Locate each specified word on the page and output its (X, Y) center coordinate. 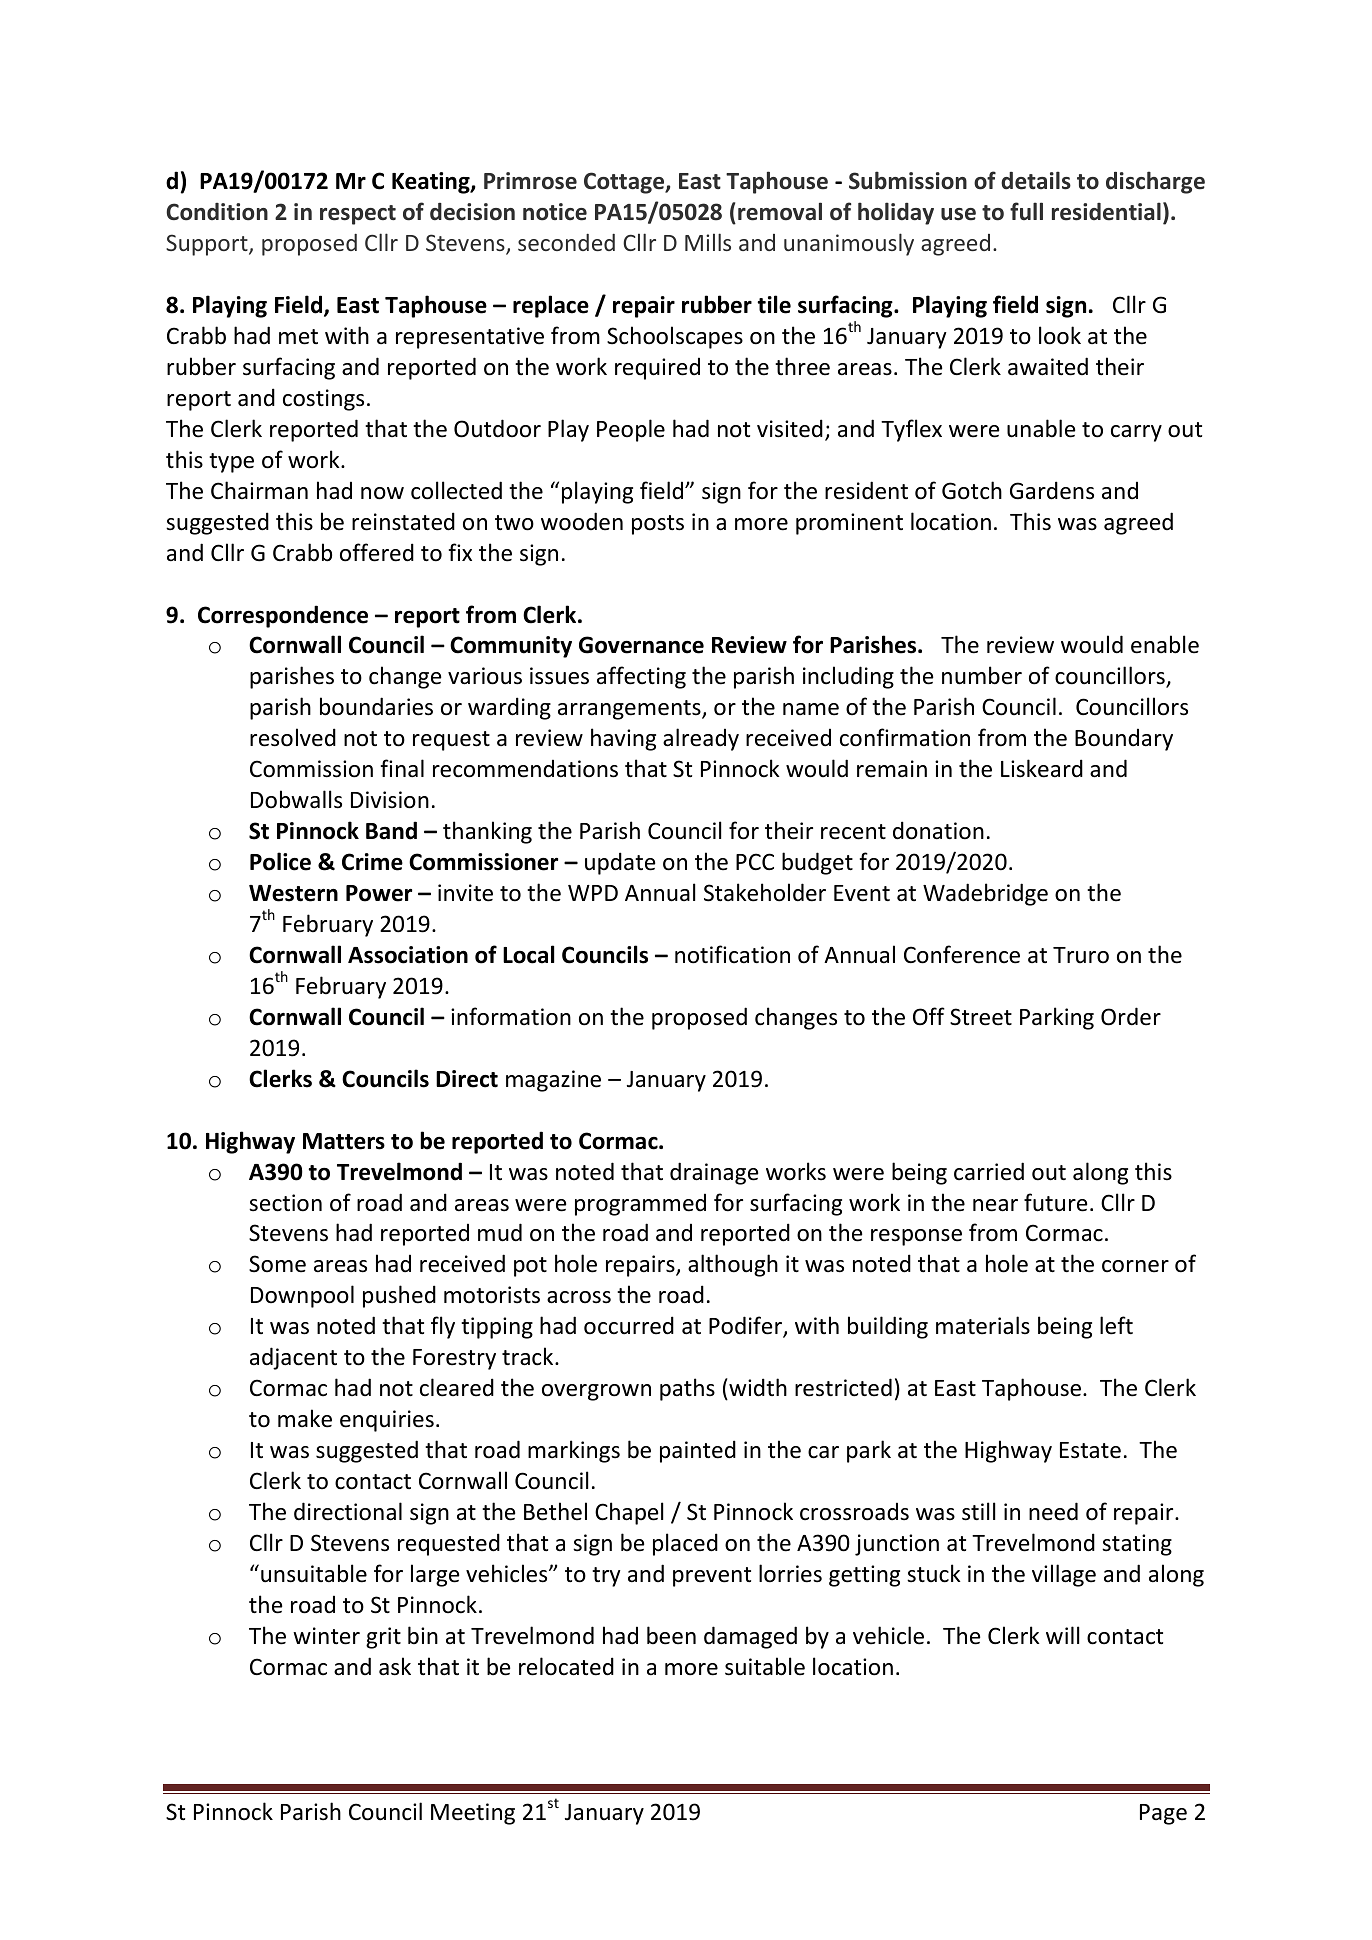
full (1026, 211)
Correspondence (283, 616)
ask (395, 1666)
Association (408, 955)
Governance (641, 645)
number (982, 675)
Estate (1090, 1450)
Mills (708, 242)
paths (687, 1389)
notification (732, 954)
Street (981, 1017)
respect (358, 215)
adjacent (293, 1358)
